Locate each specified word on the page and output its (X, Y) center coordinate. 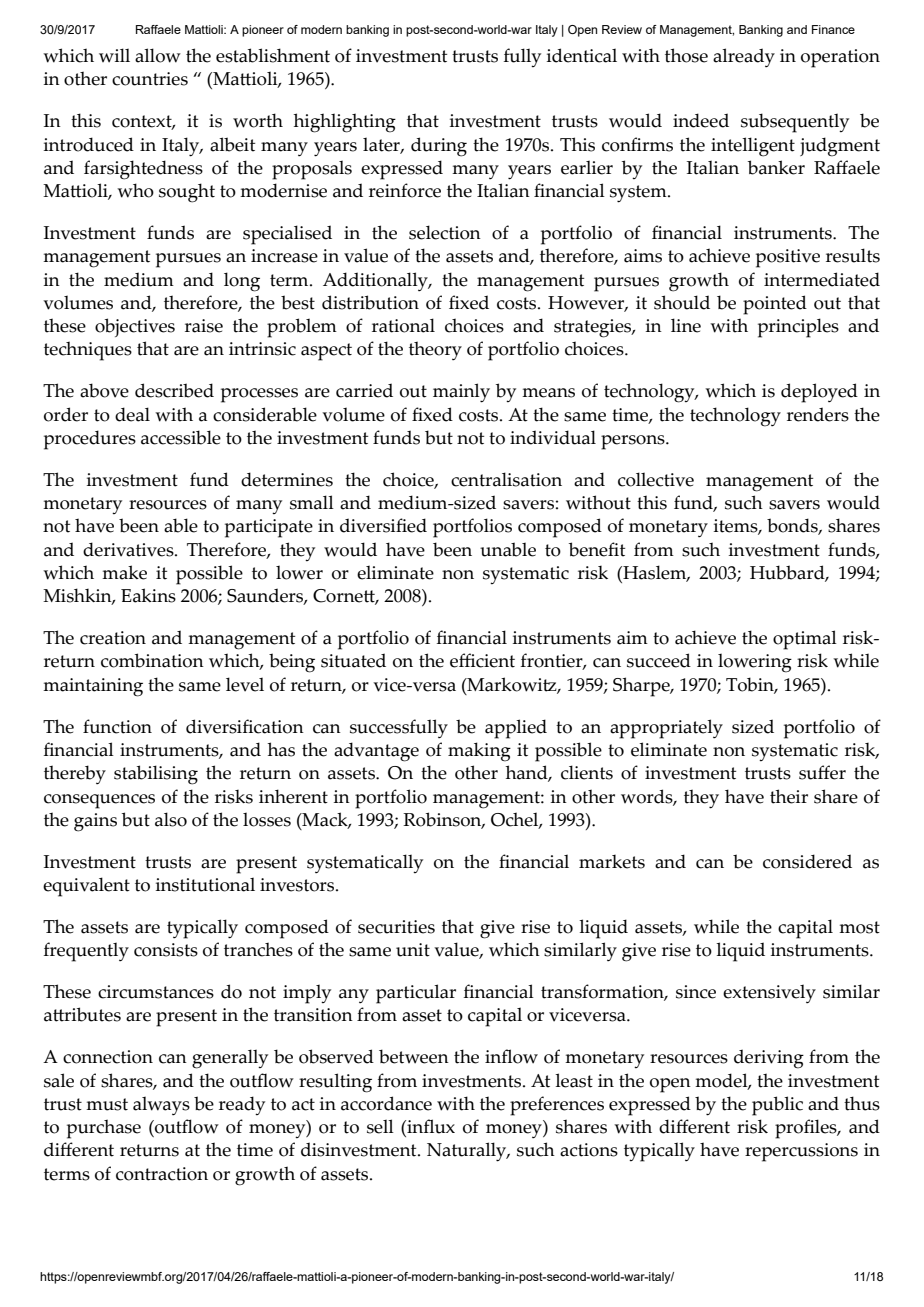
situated (353, 660)
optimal (805, 640)
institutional (205, 884)
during (439, 147)
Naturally (468, 1152)
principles (798, 328)
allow (158, 55)
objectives (135, 327)
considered (807, 861)
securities (396, 927)
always (161, 1105)
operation (840, 58)
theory (435, 350)
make (124, 572)
